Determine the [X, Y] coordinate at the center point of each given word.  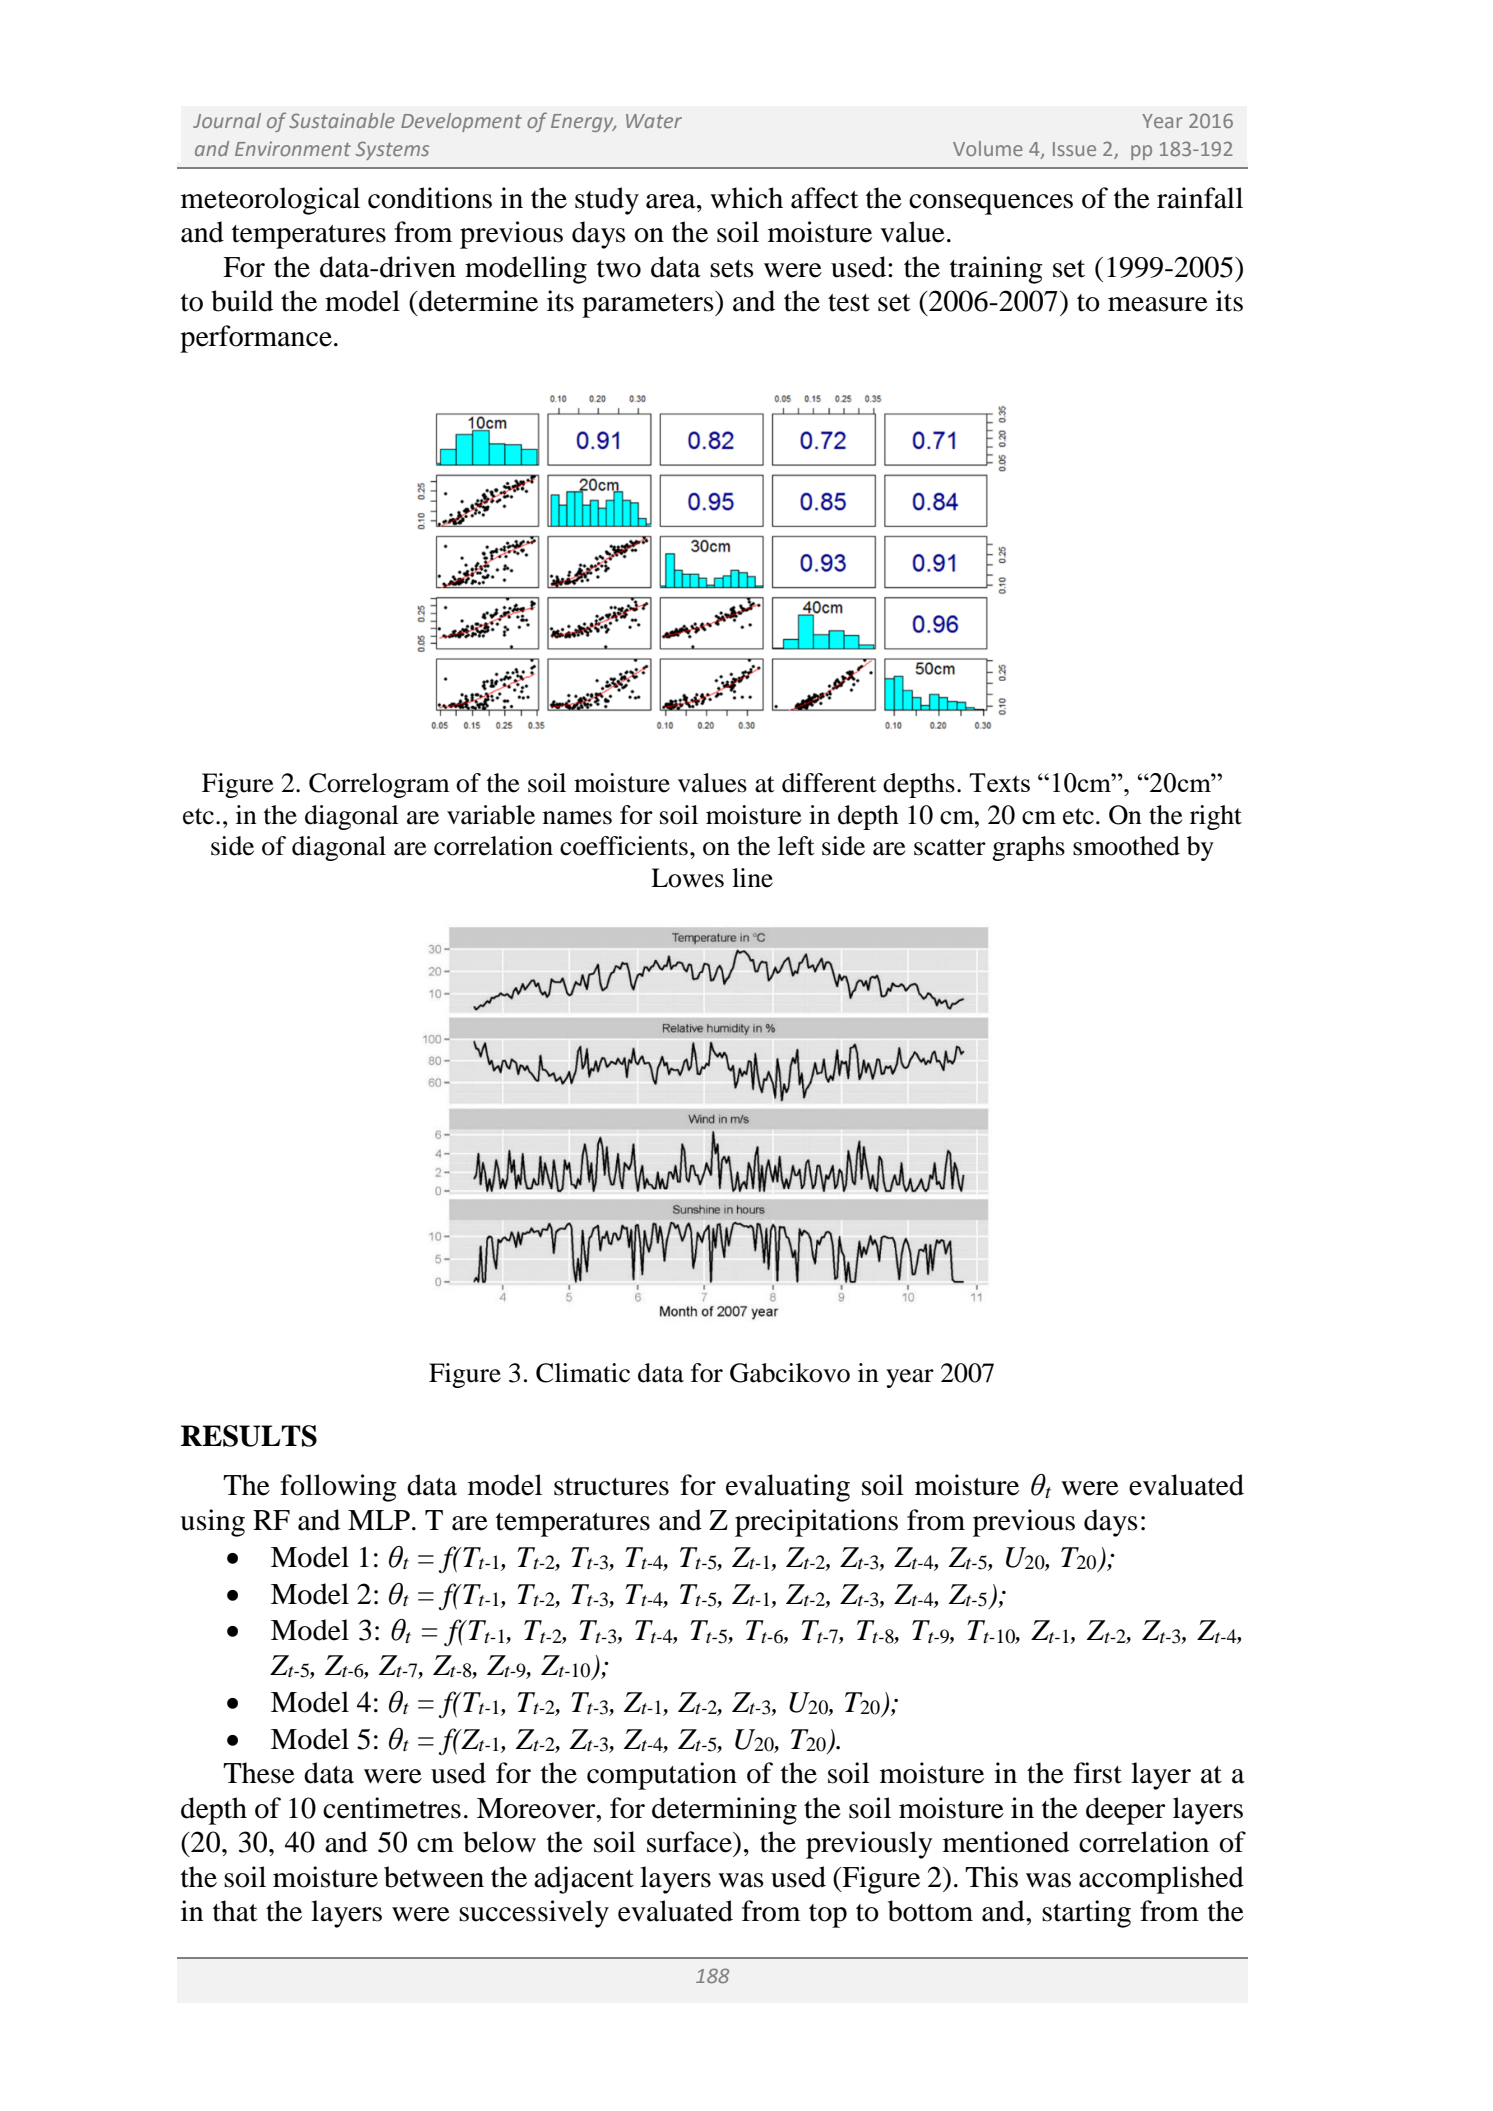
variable [491, 815]
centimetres [392, 1808]
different [829, 783]
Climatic [583, 1373]
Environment [293, 148]
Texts [999, 782]
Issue [1074, 149]
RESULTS [249, 1436]
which [746, 198]
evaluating [788, 1488]
